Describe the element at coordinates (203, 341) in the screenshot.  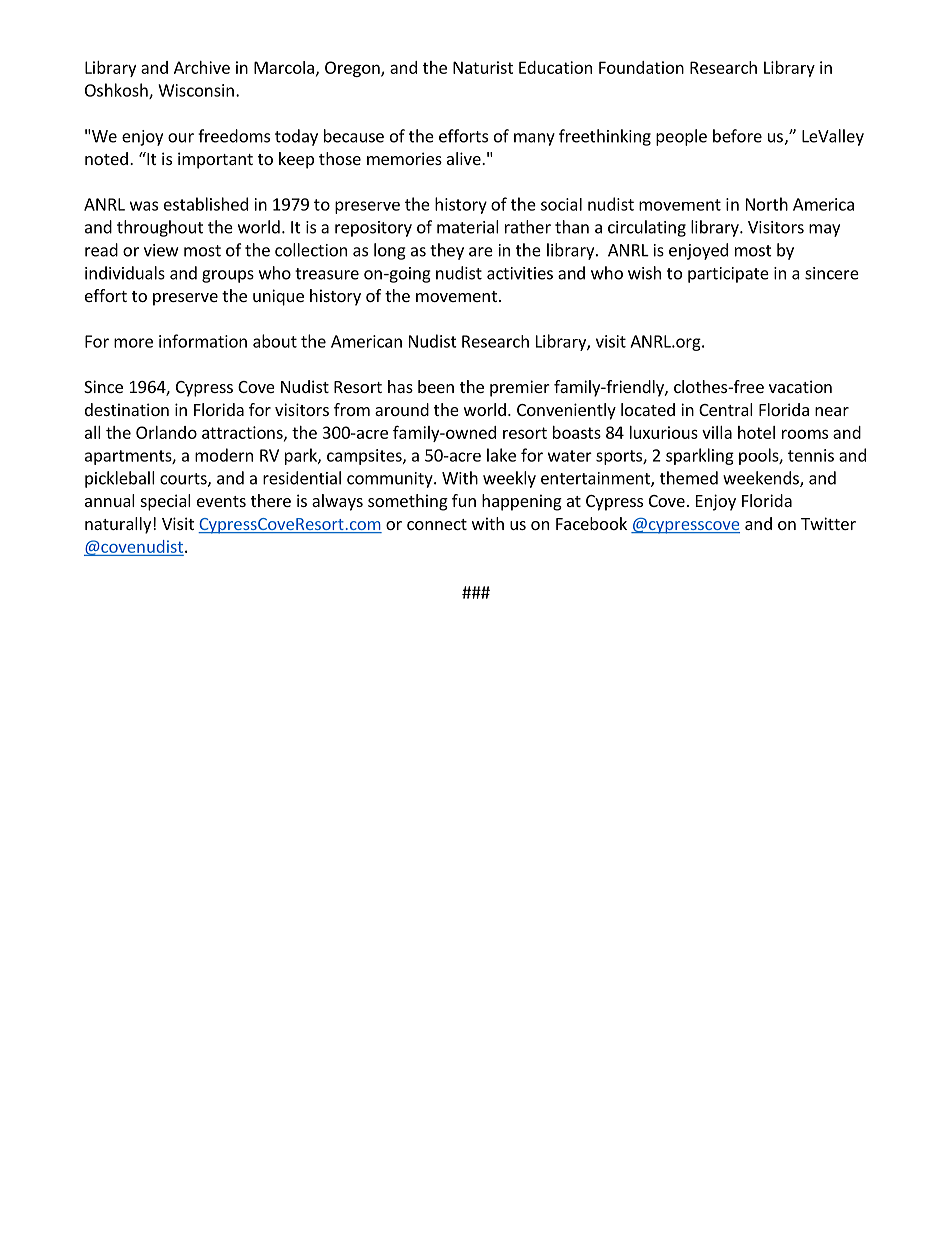
I see `information` at that location.
